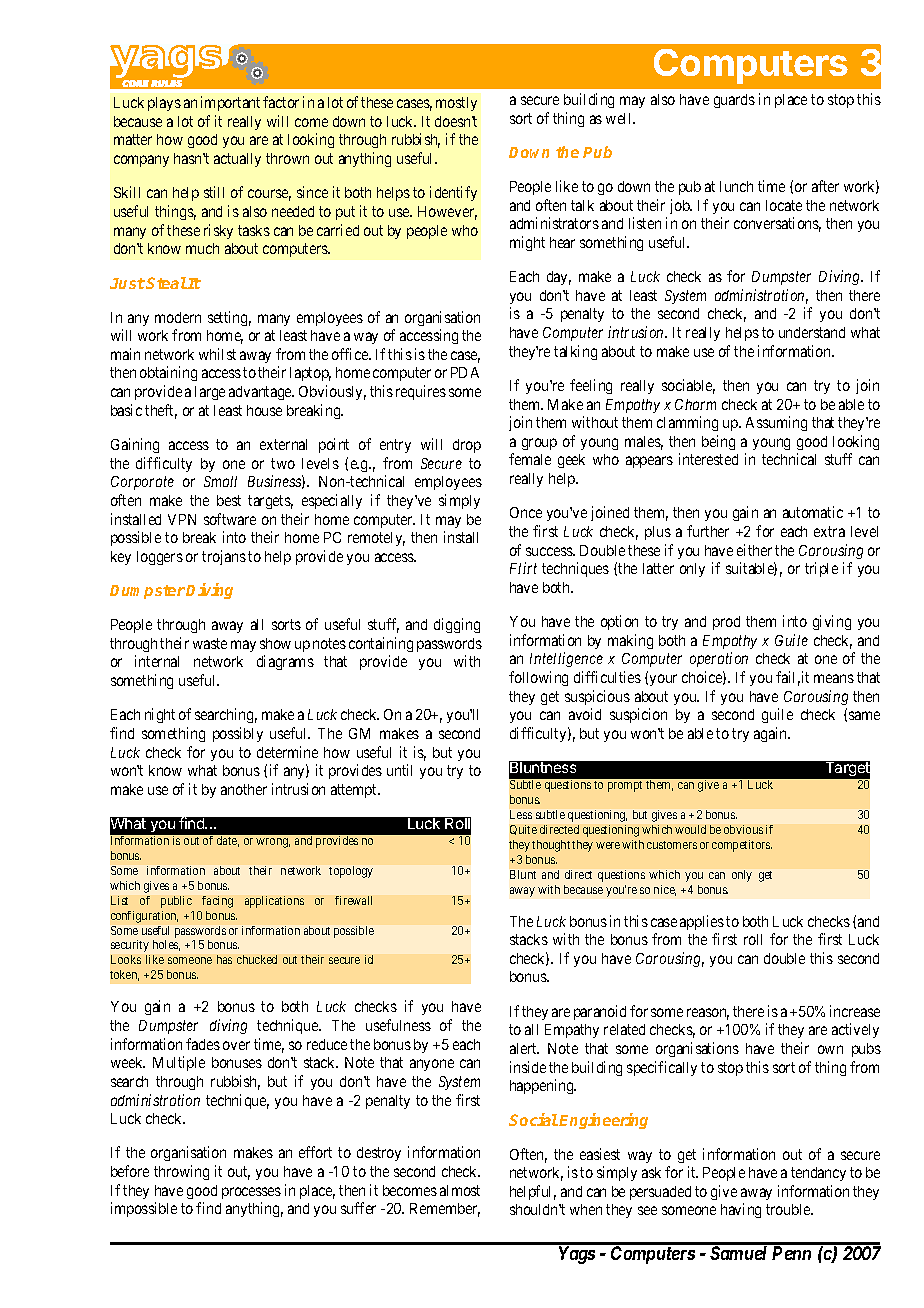  Describe the element at coordinates (460, 1190) in the image. I see `almost` at that location.
